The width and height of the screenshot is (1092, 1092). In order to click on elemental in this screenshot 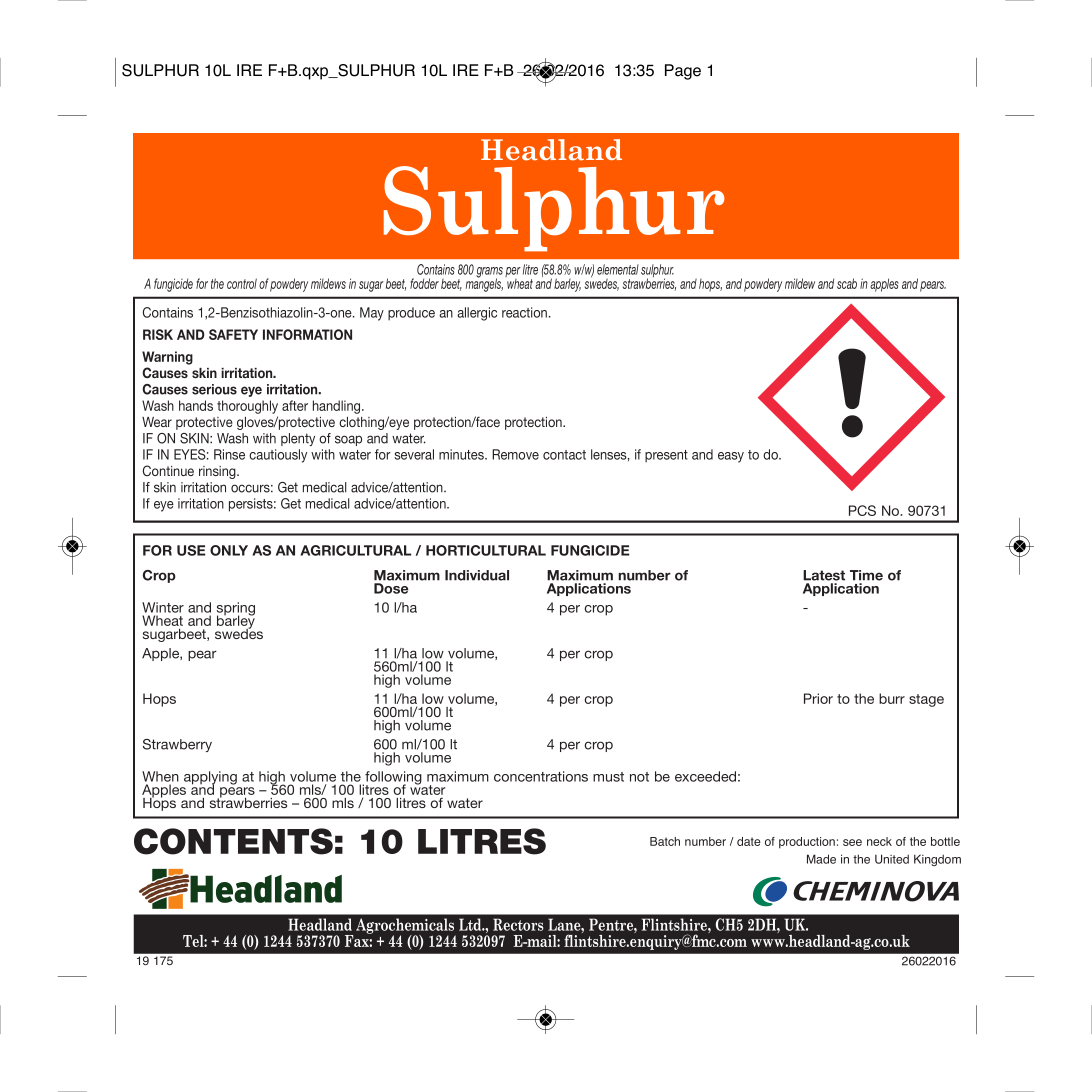, I will do `click(618, 269)`.
